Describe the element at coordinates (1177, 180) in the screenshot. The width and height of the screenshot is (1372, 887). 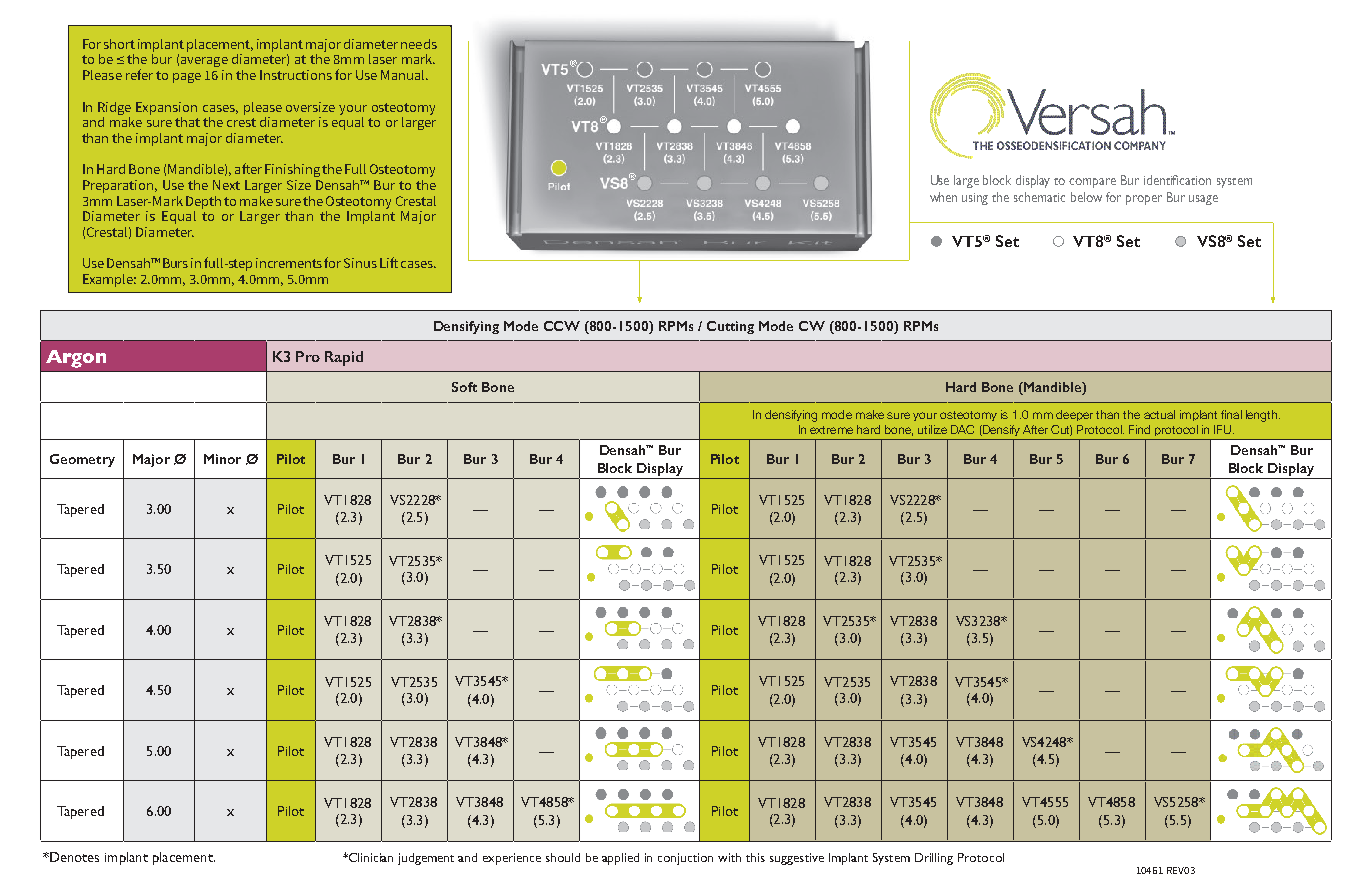
I see `identification` at that location.
